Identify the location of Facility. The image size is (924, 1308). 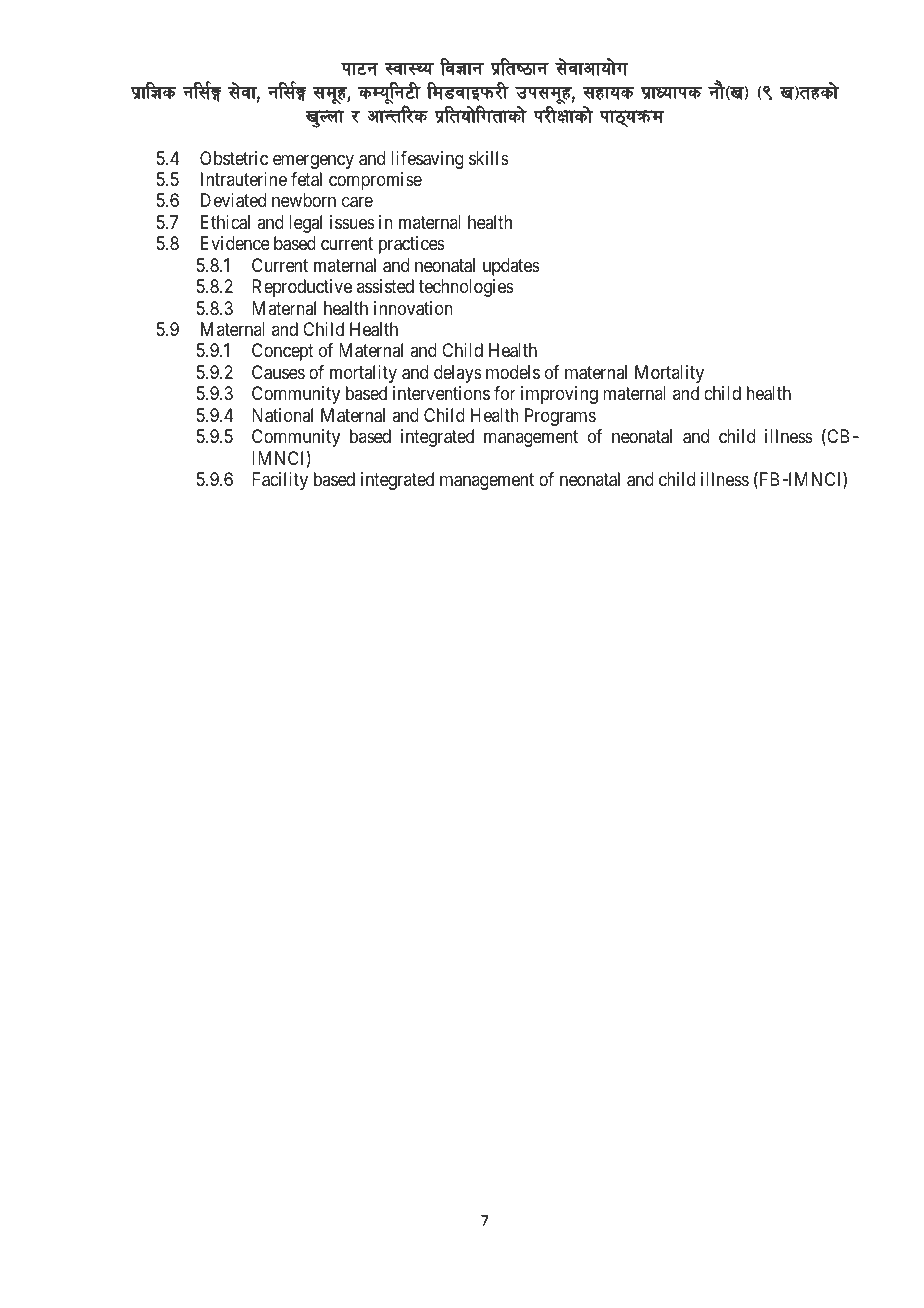
(280, 481).
